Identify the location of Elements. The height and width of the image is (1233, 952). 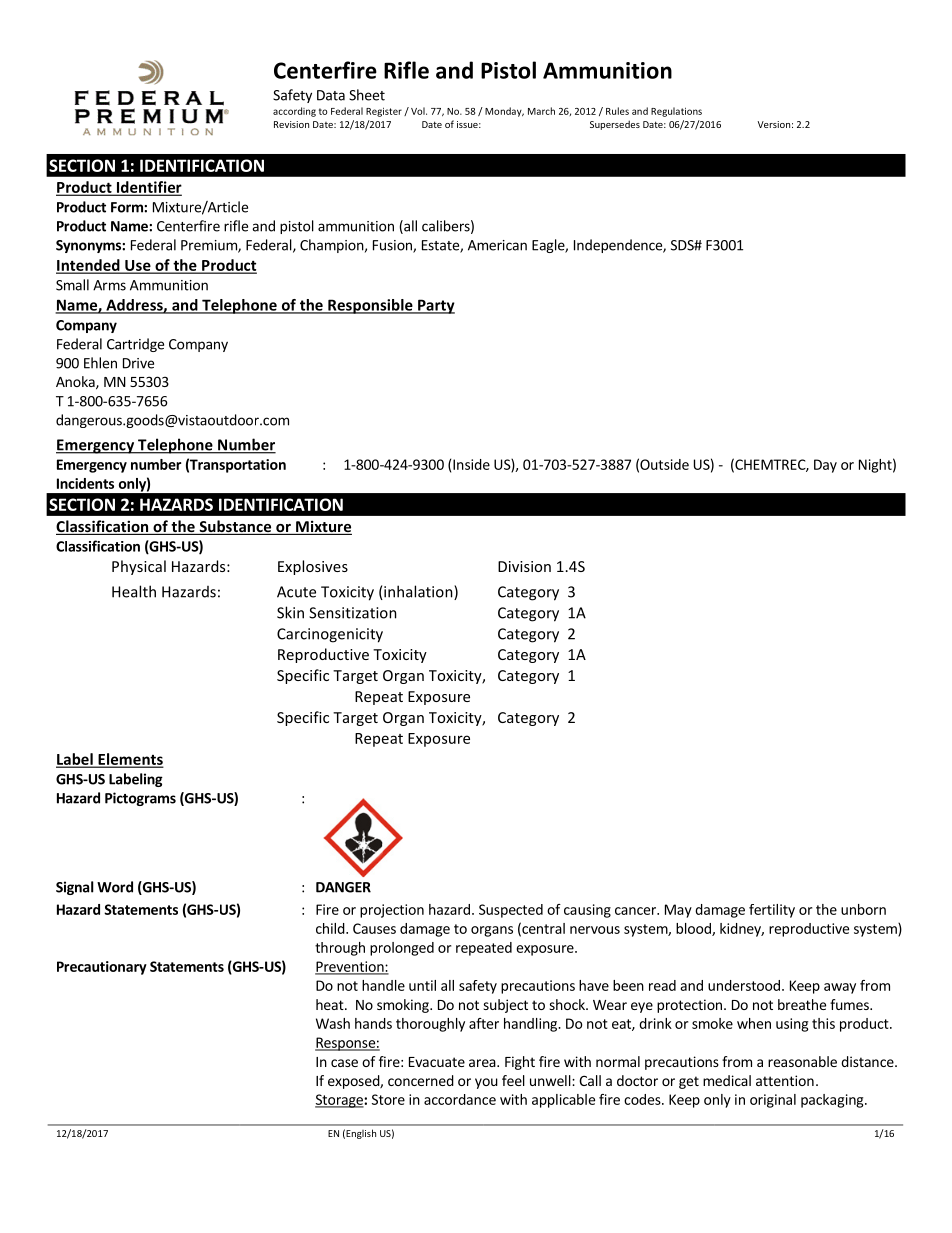
(129, 760).
